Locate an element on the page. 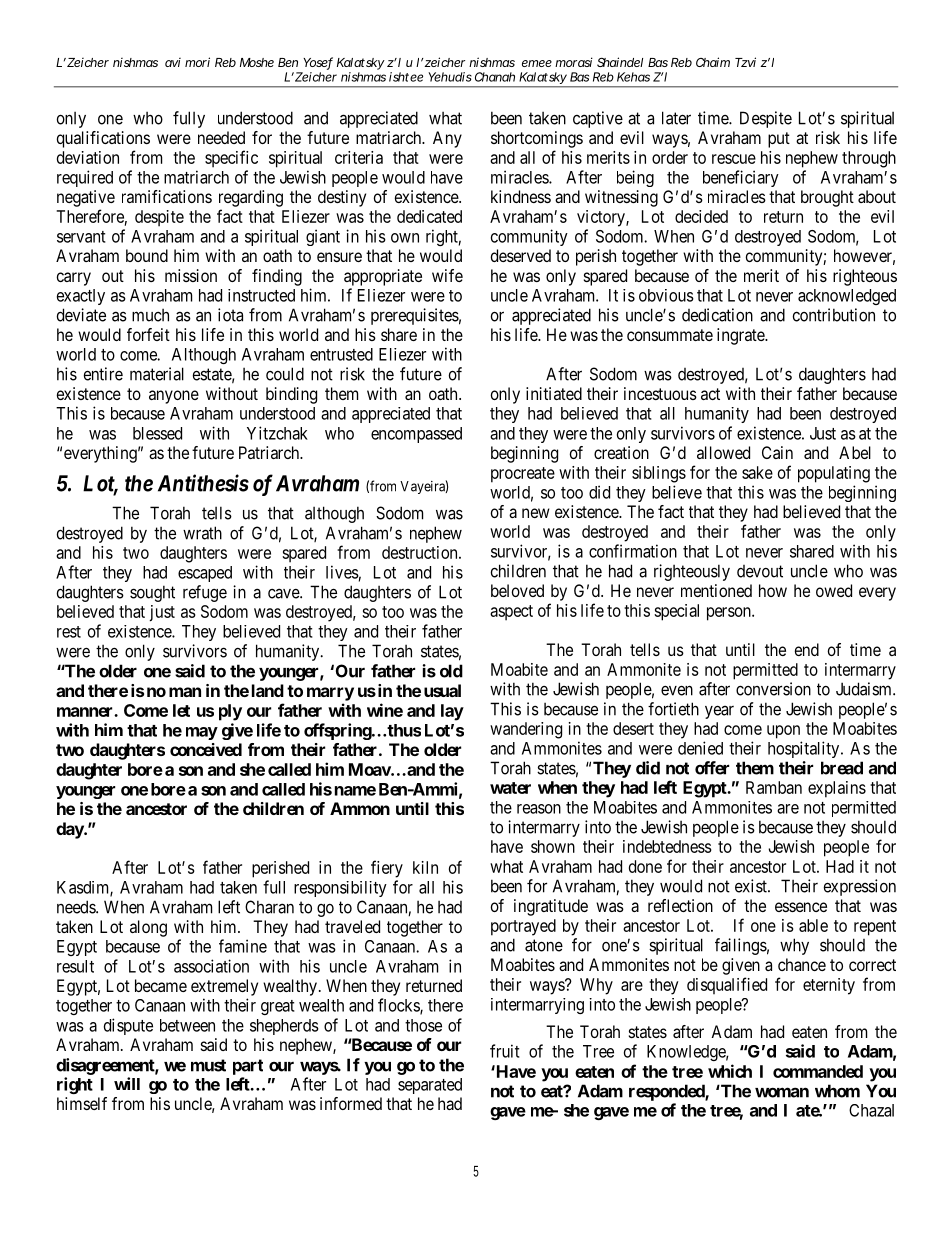 The height and width of the page is (1233, 952). Cain is located at coordinates (777, 452).
